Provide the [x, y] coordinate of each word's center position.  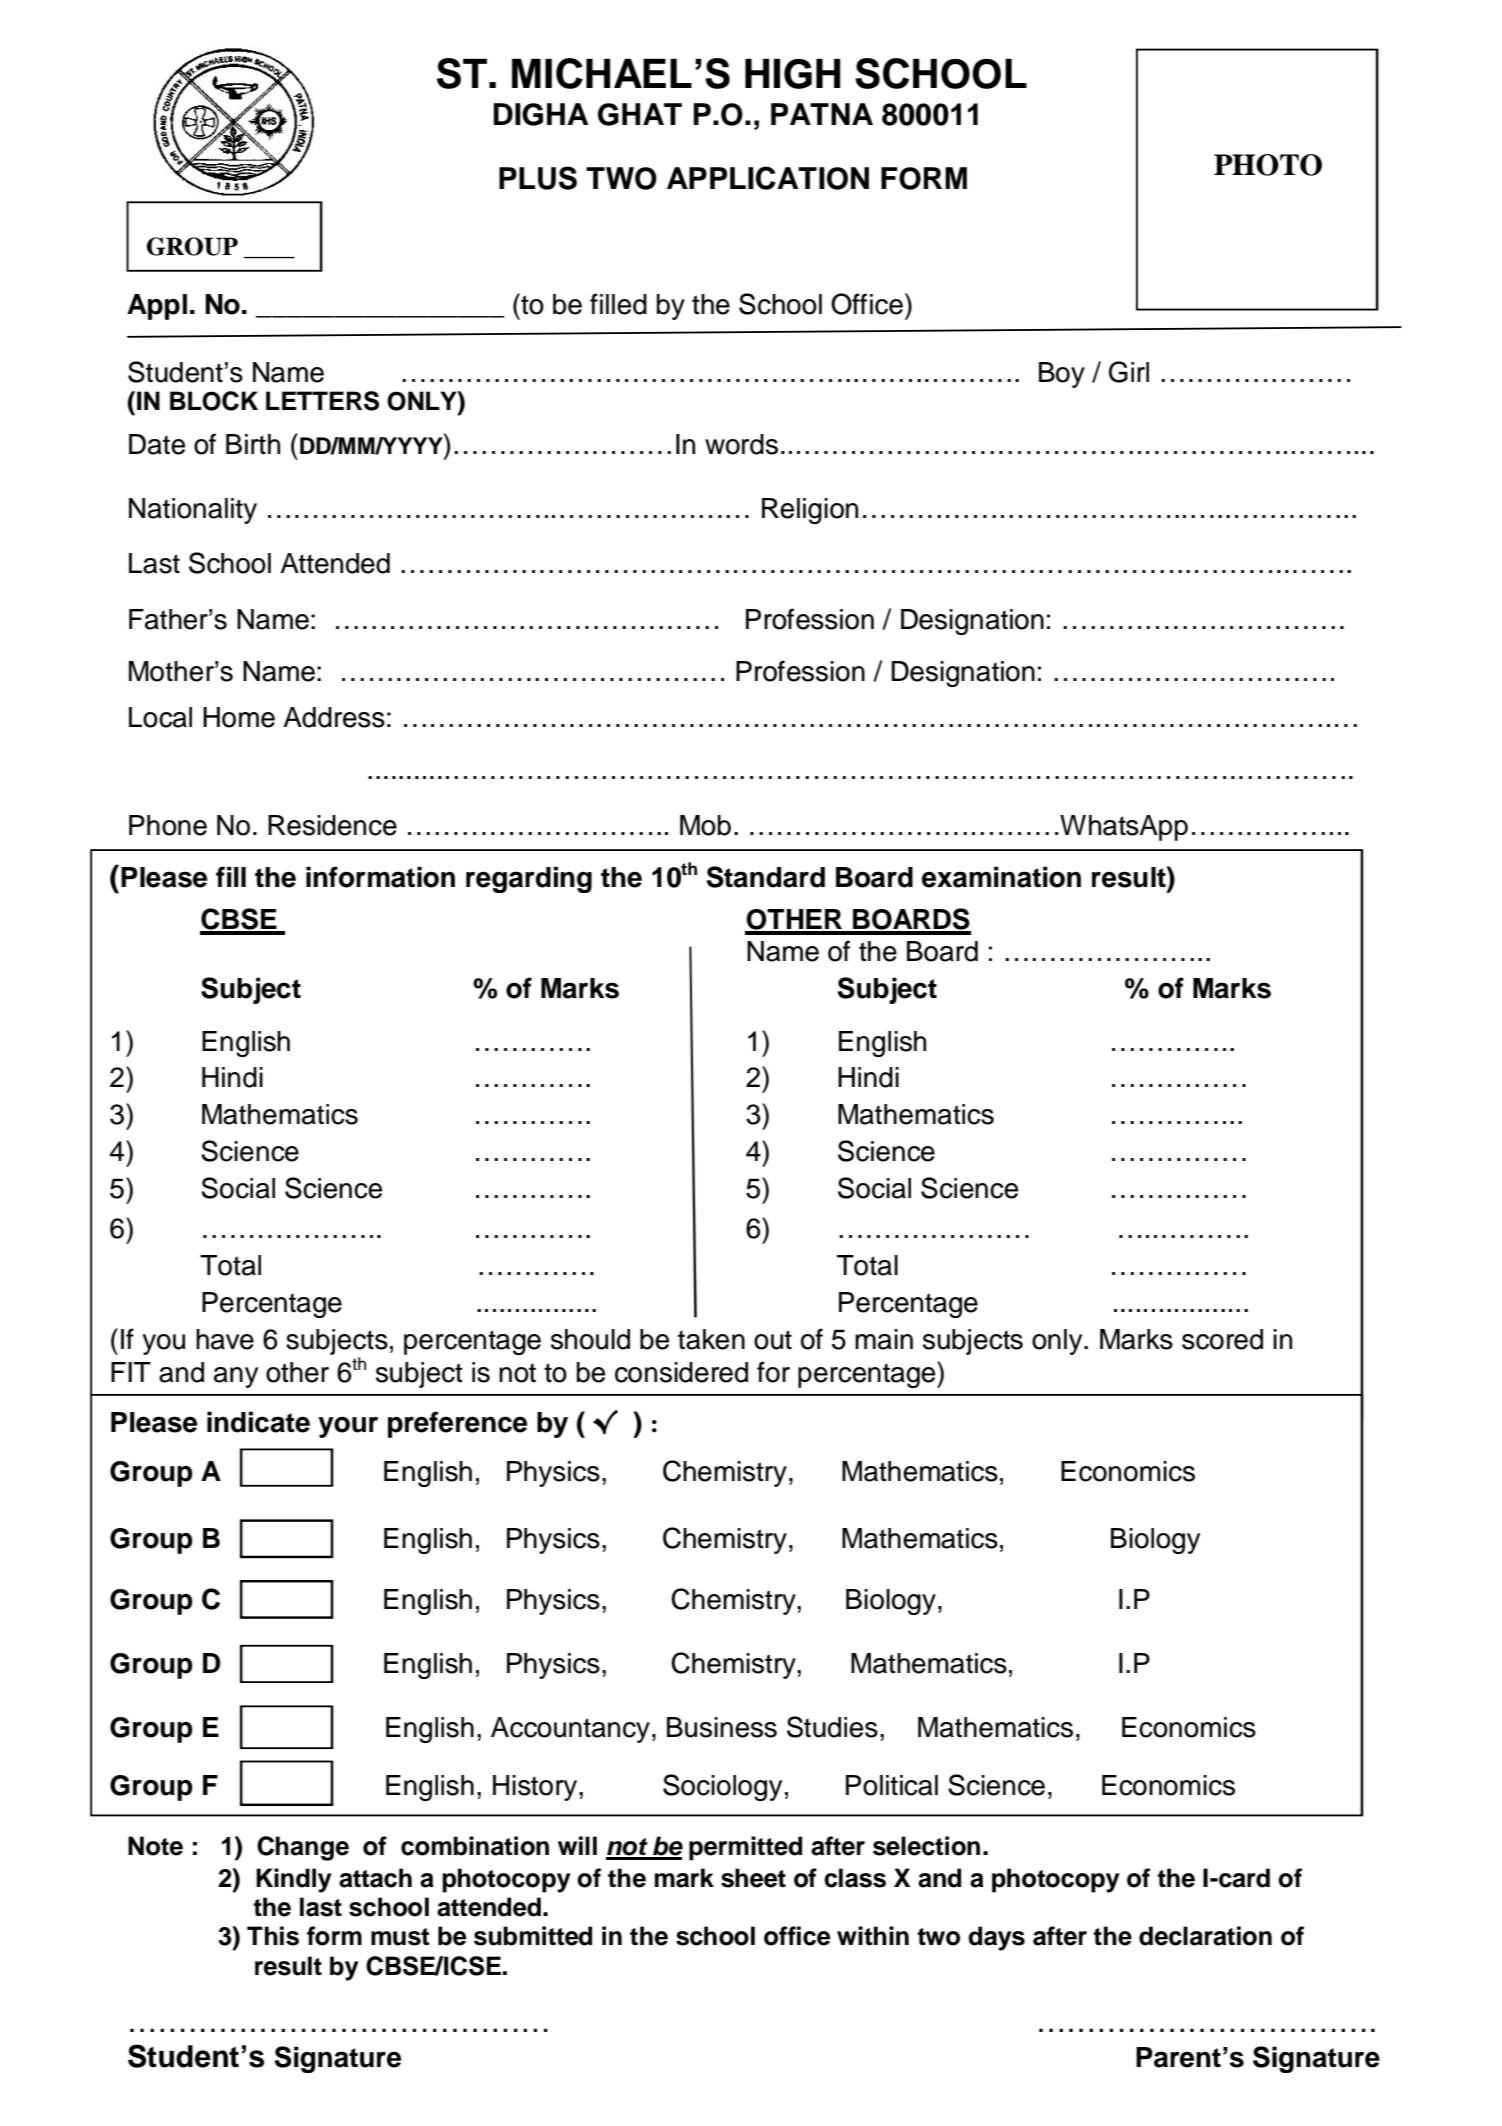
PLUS [538, 178]
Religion [810, 511]
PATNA [822, 114]
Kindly [293, 1880]
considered [681, 1372]
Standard [765, 877]
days [996, 1938]
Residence [332, 825]
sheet [753, 1878]
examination [1001, 877]
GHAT [640, 114]
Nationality [193, 511]
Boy [1062, 375]
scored [1222, 1339]
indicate [258, 1422]
